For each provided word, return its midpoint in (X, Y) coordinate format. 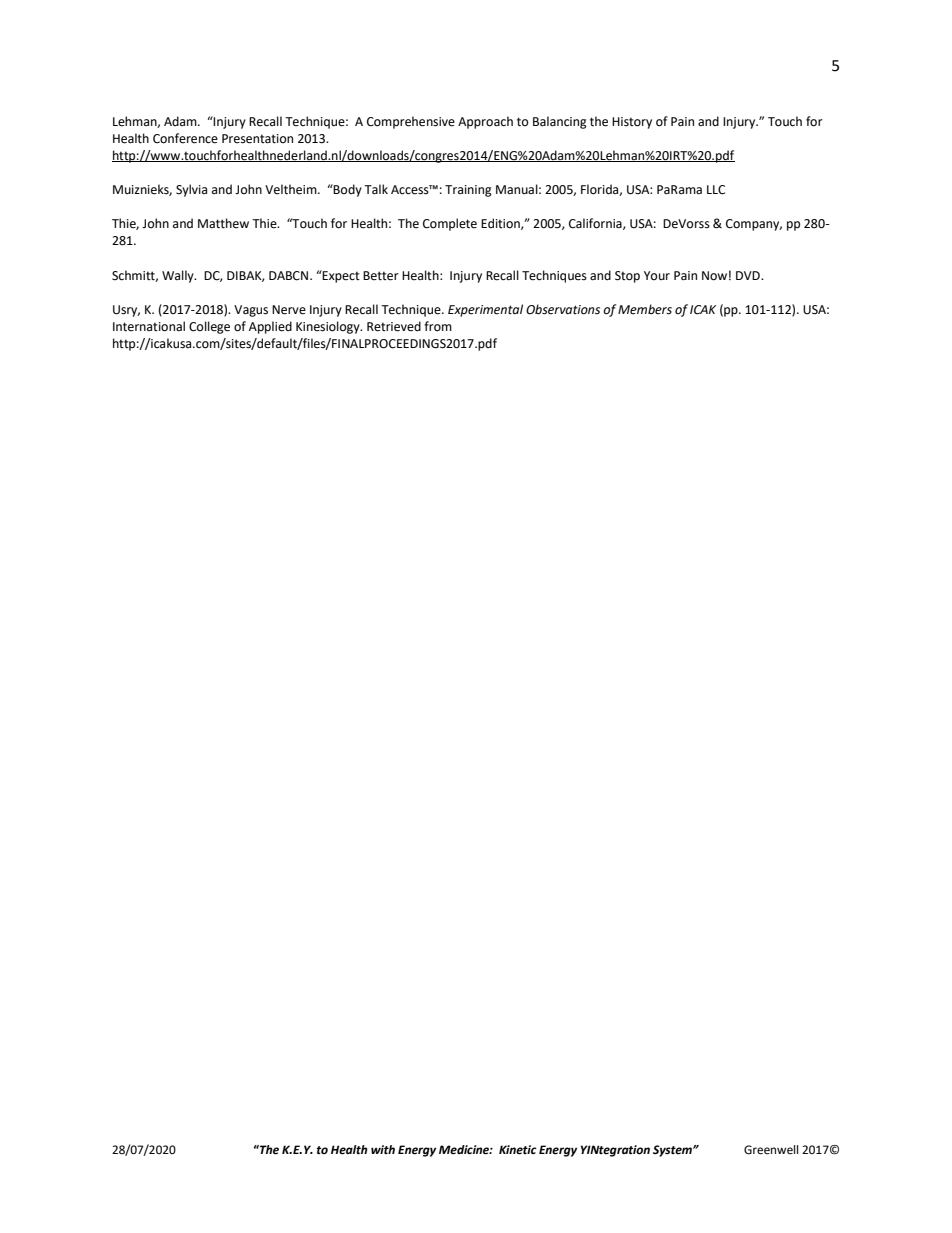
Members (645, 309)
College (209, 327)
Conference (185, 138)
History (632, 123)
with (383, 1149)
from (438, 326)
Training (468, 191)
